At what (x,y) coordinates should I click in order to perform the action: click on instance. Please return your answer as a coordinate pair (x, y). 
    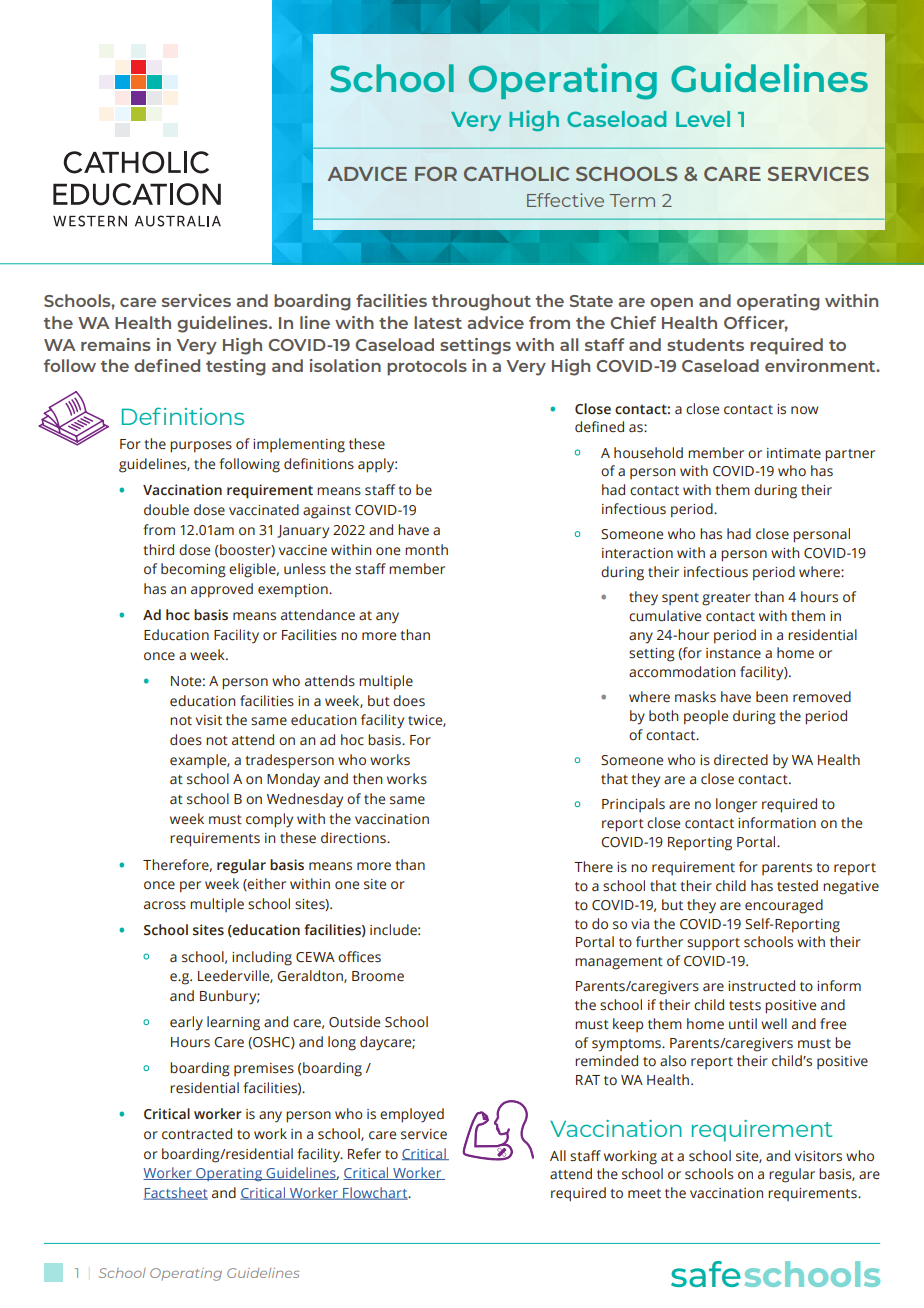
    Looking at the image, I should click on (733, 653).
